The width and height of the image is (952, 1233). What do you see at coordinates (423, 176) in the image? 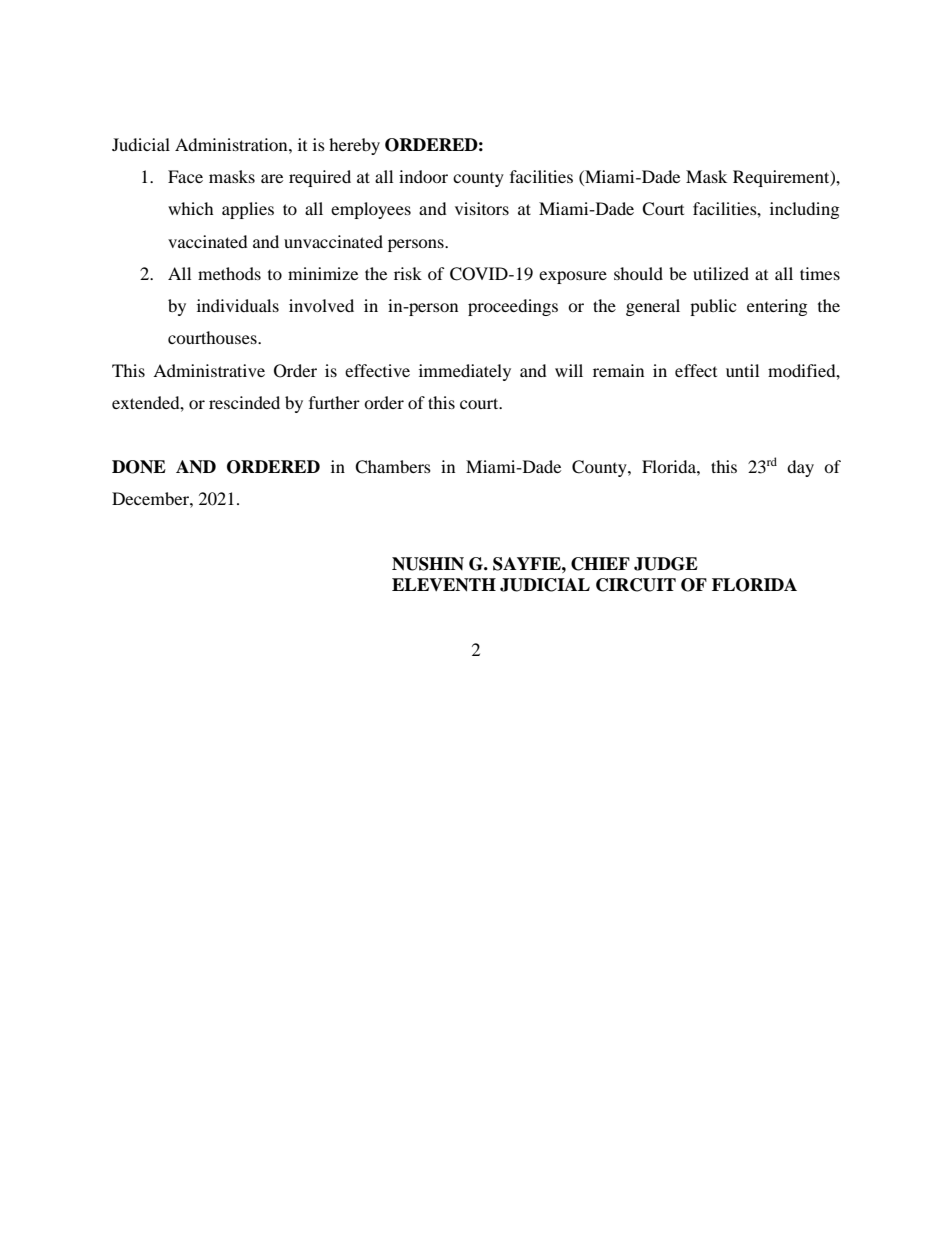
I see `indoor` at bounding box center [423, 176].
